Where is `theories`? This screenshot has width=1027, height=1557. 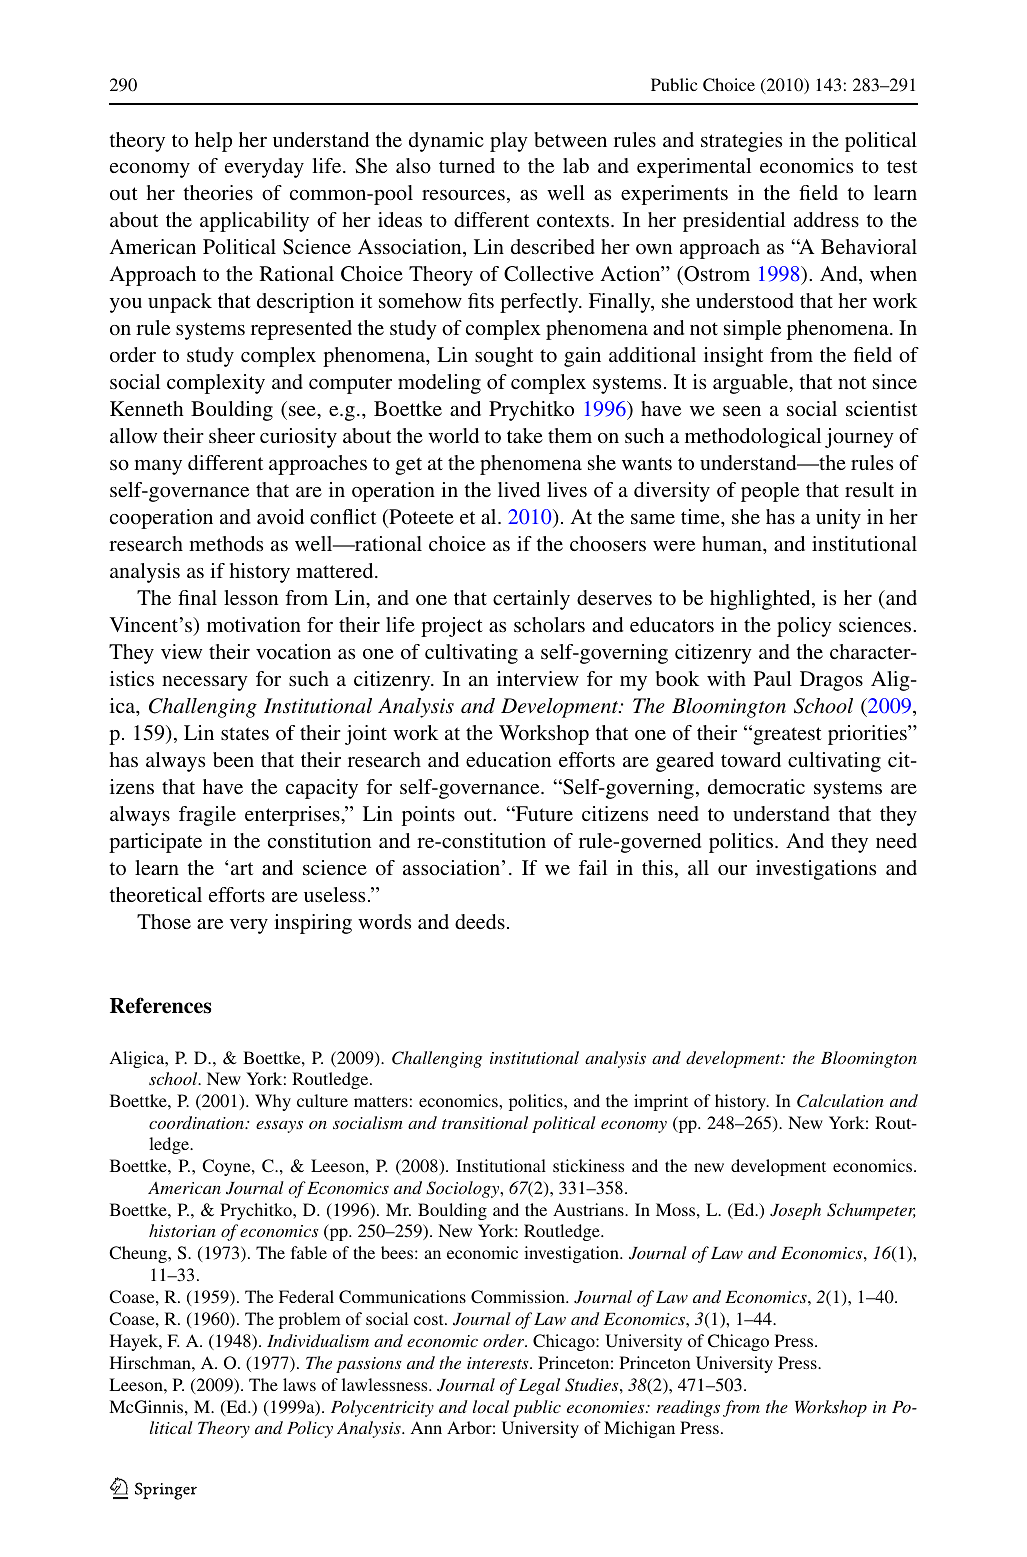
theories is located at coordinates (218, 192).
